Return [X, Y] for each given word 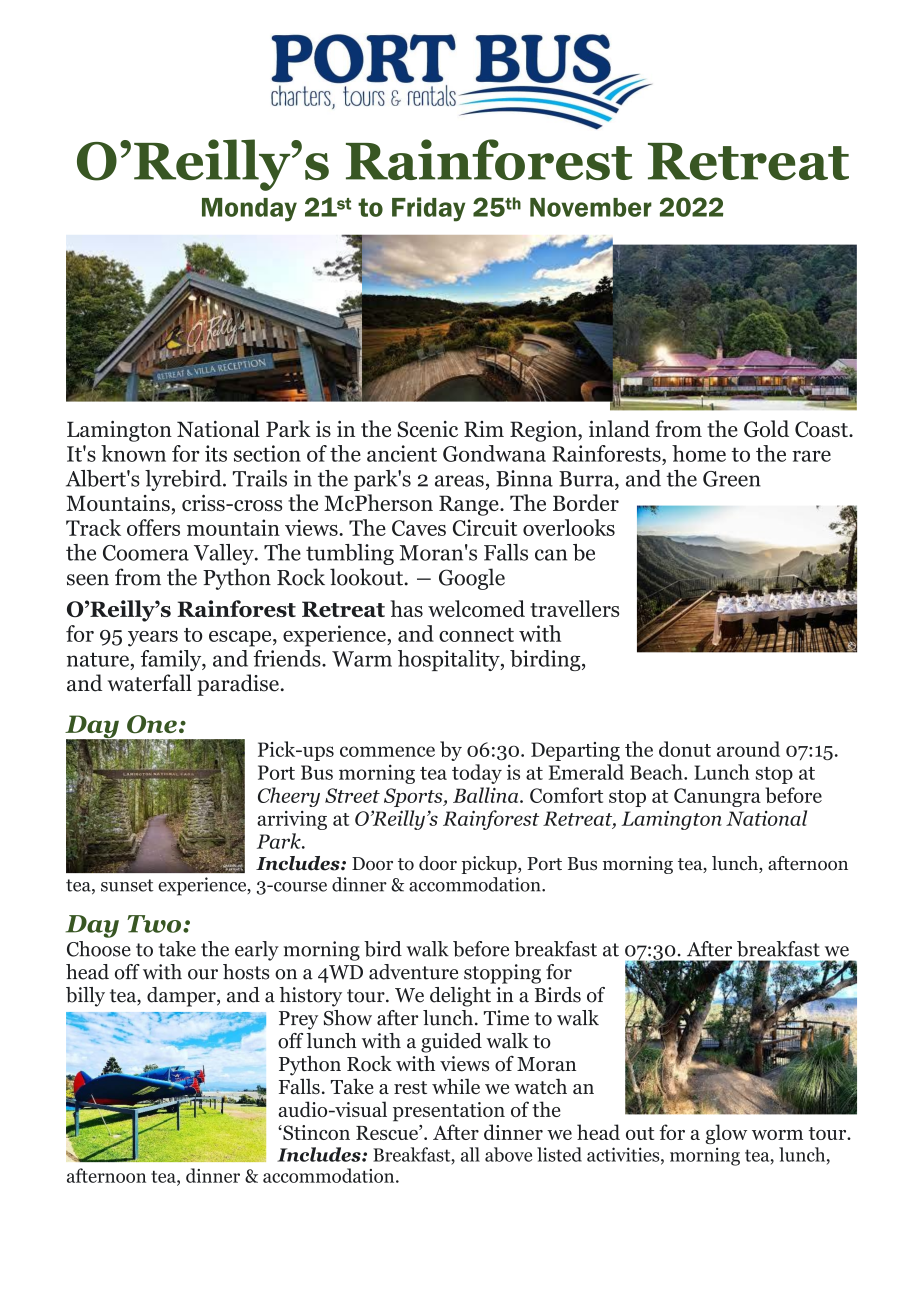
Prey [298, 1020]
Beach [657, 772]
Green [732, 479]
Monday [249, 210]
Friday [428, 209]
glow [726, 1134]
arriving [292, 820]
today [477, 774]
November [591, 207]
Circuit [485, 527]
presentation [449, 1112]
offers [153, 527]
